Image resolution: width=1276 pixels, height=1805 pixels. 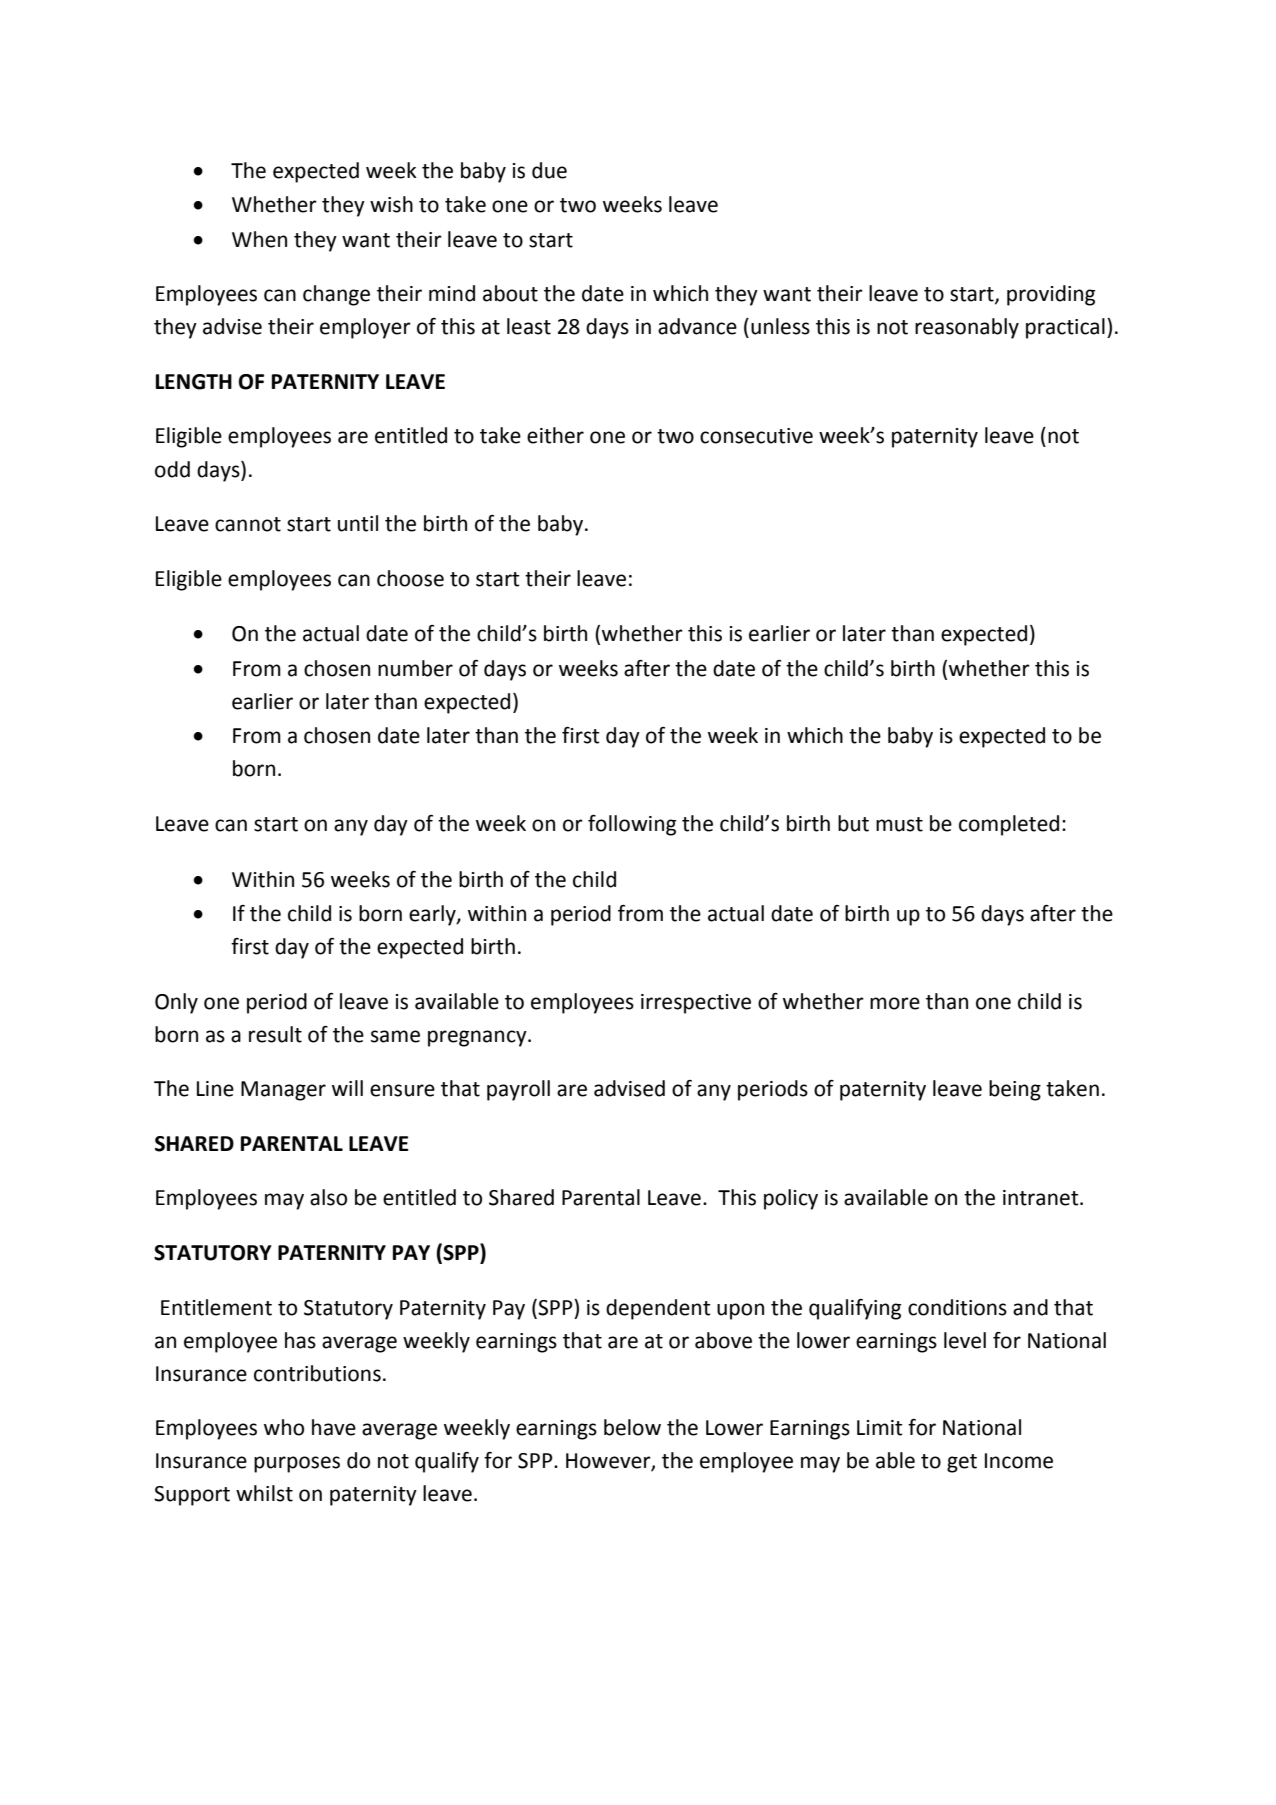 I want to click on due, so click(x=549, y=170).
